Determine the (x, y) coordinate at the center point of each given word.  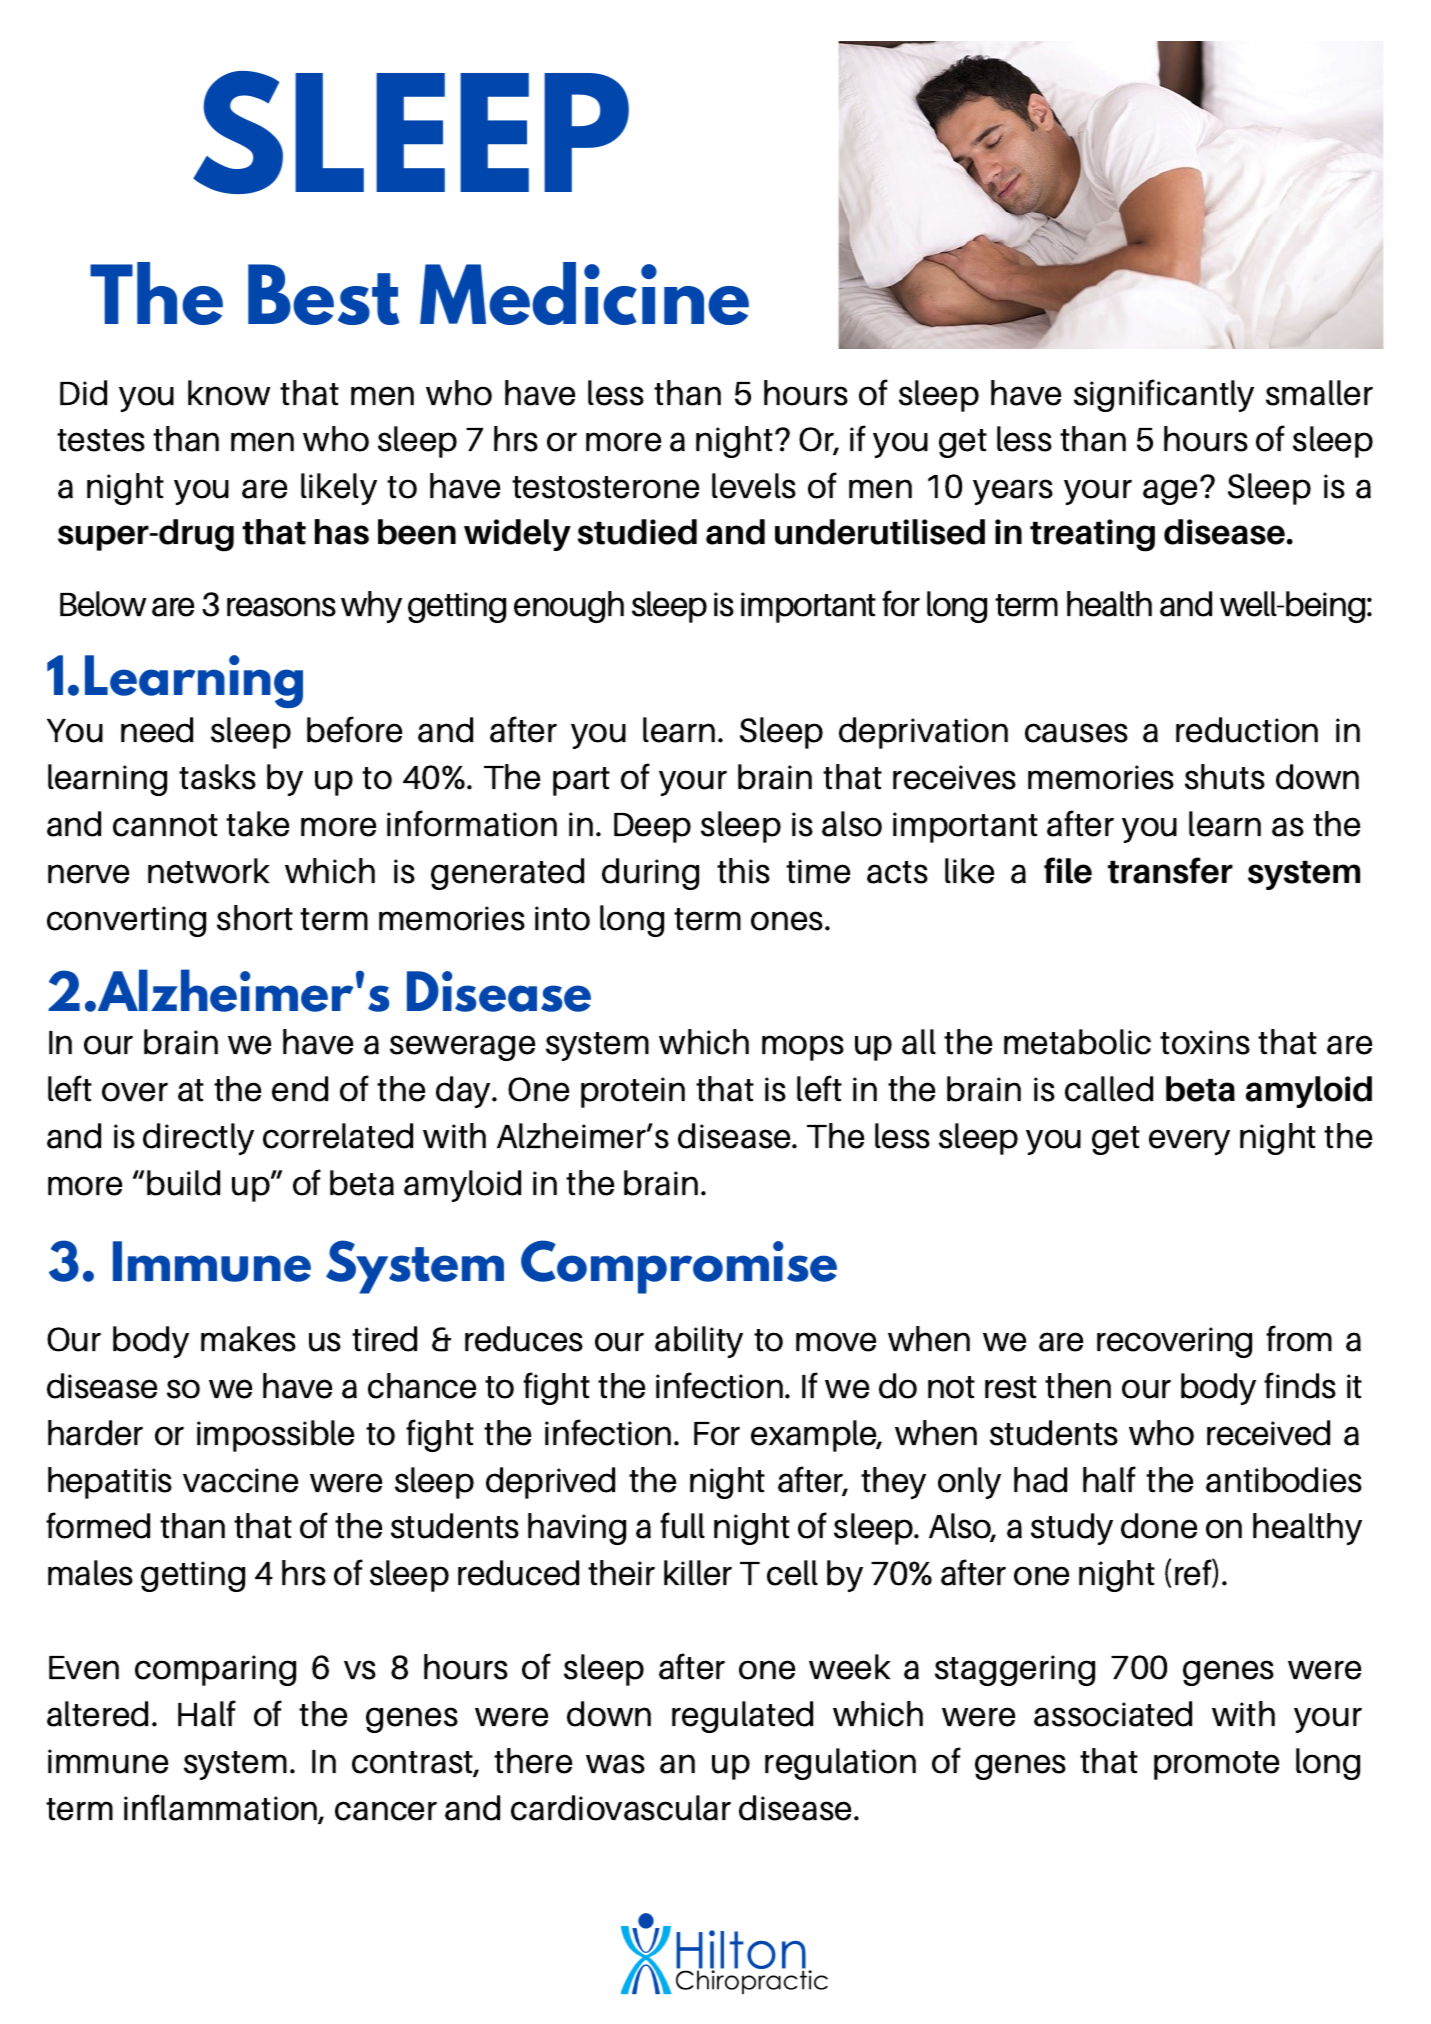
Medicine (584, 293)
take (257, 824)
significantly (1164, 395)
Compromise (679, 1267)
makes (248, 1339)
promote (1216, 1765)
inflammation (222, 1808)
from (1299, 1338)
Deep (652, 828)
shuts (1225, 777)
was (615, 1764)
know (229, 393)
